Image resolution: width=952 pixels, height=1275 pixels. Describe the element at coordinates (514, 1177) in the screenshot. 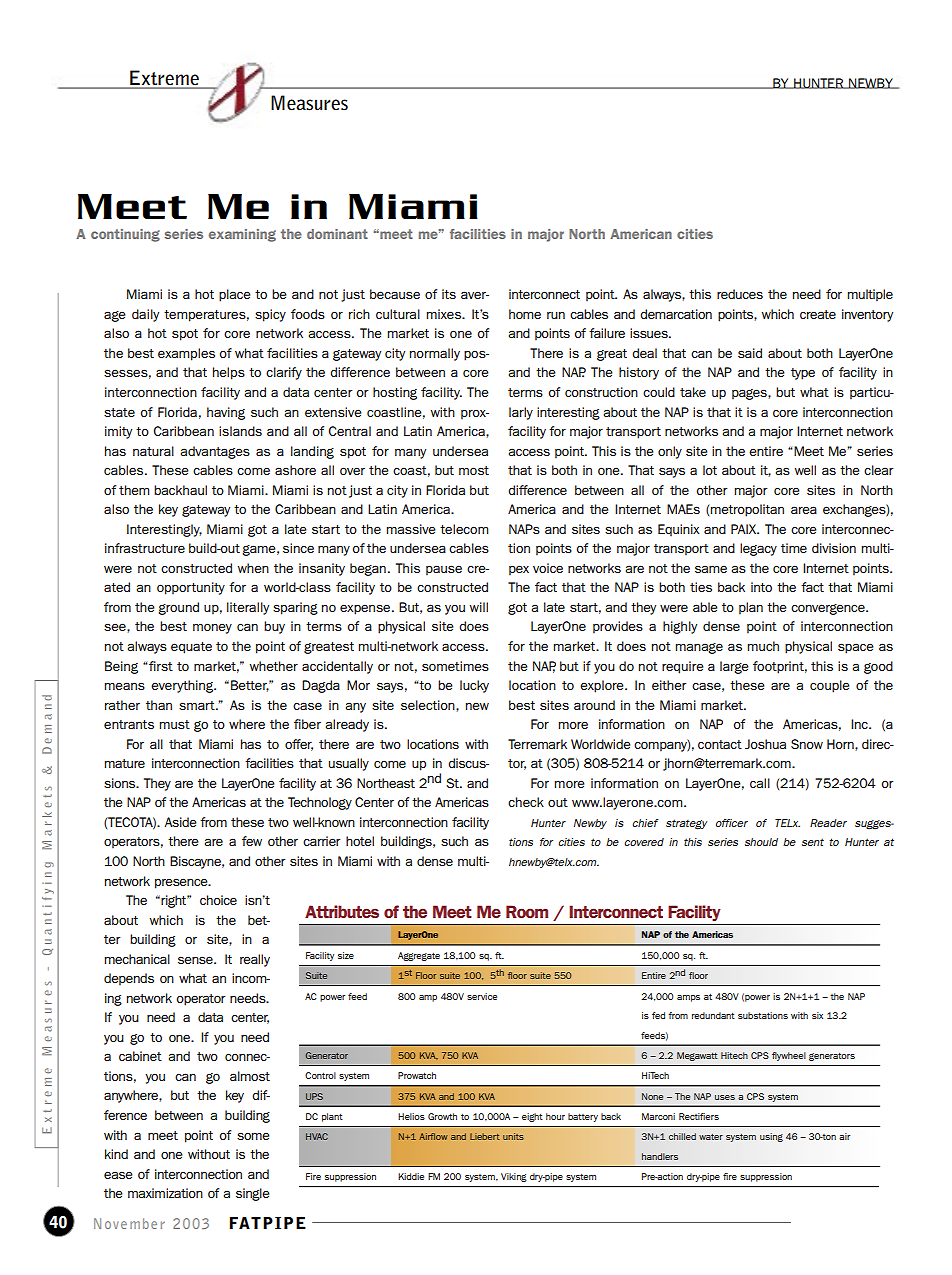

I see `Viking` at that location.
